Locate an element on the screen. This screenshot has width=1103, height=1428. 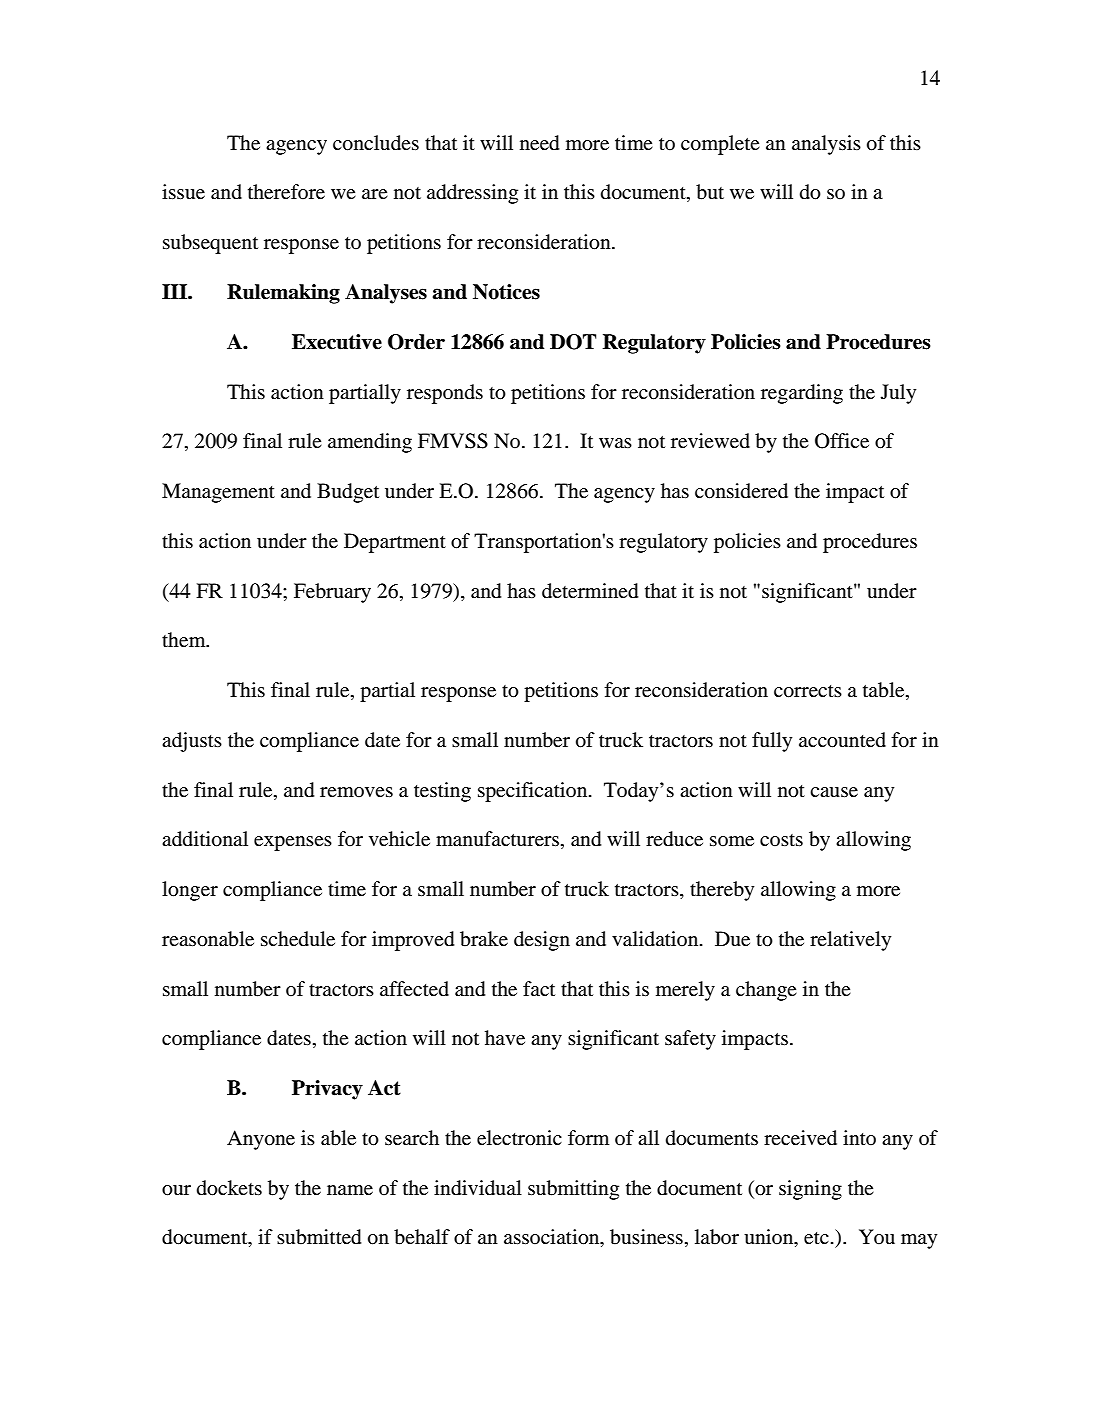
adjusts is located at coordinates (192, 742).
